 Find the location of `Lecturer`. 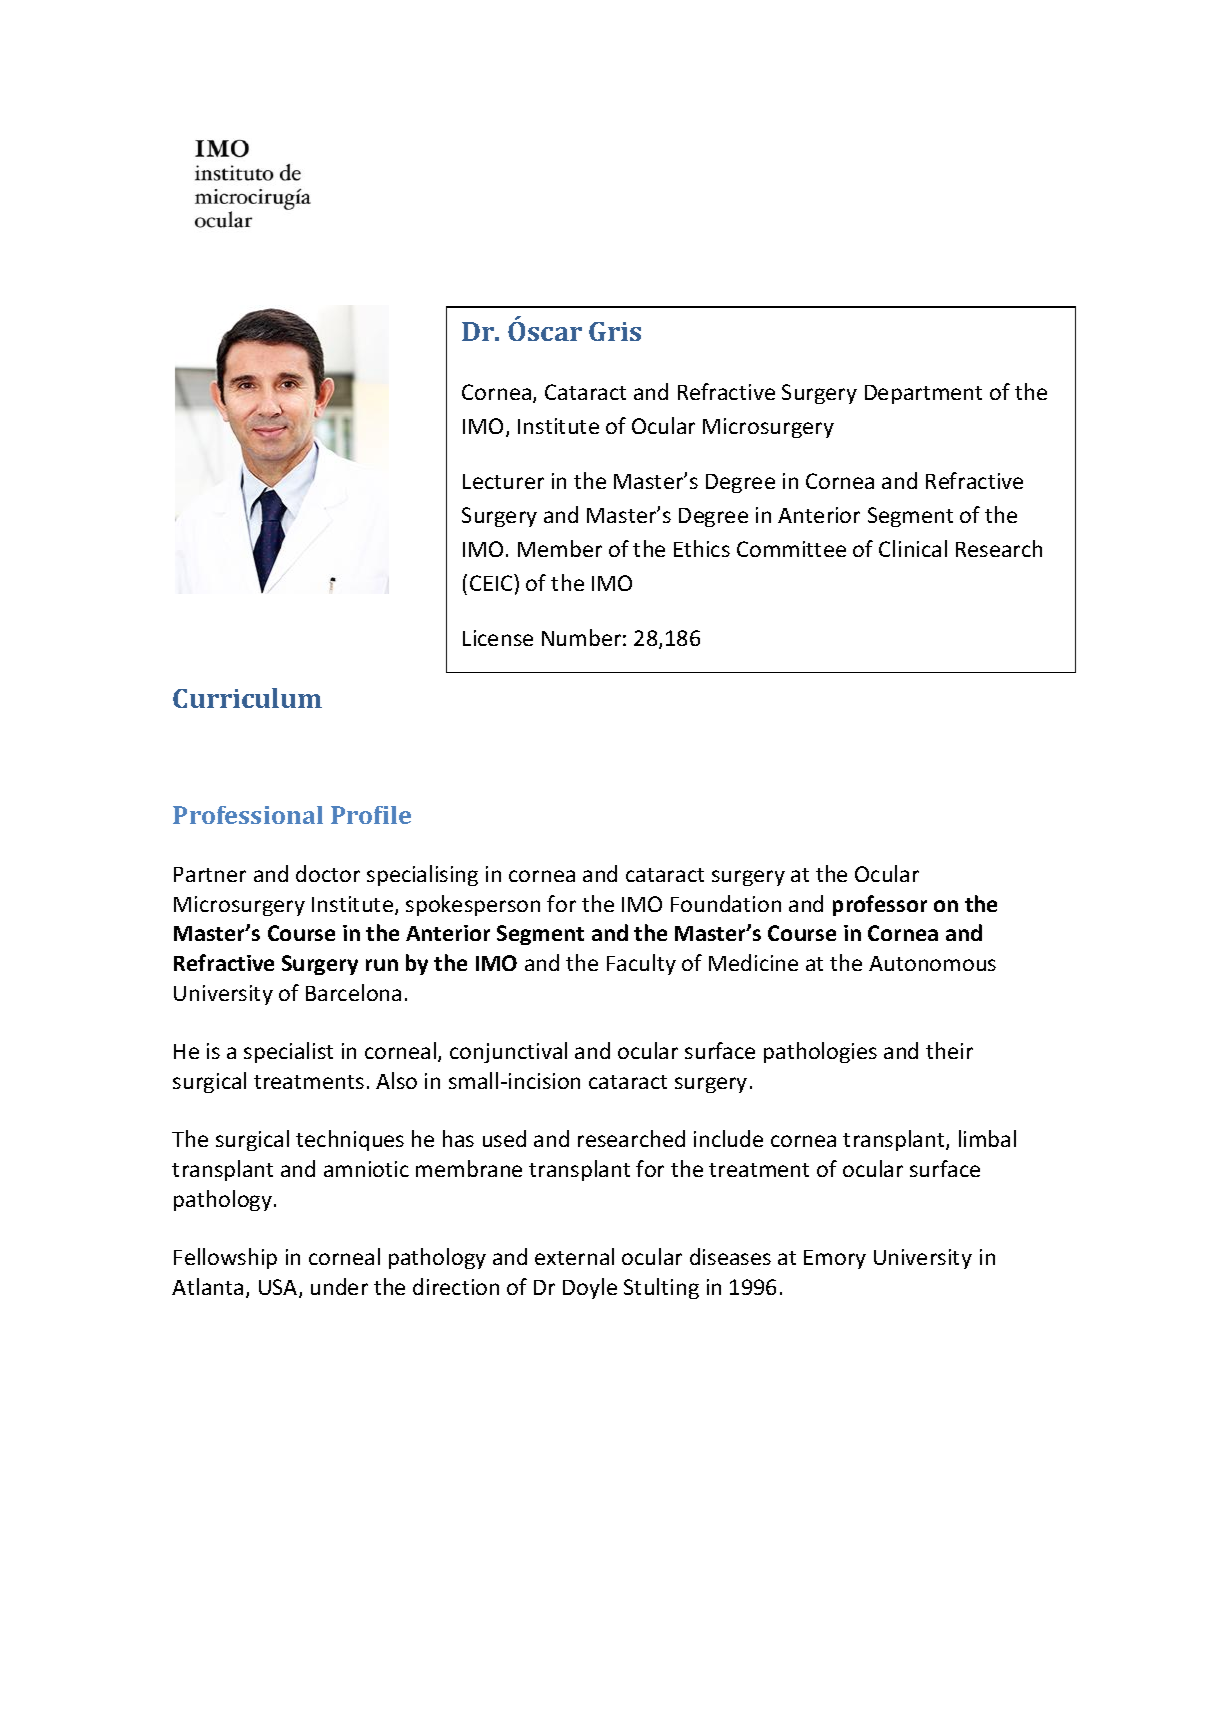

Lecturer is located at coordinates (503, 481).
